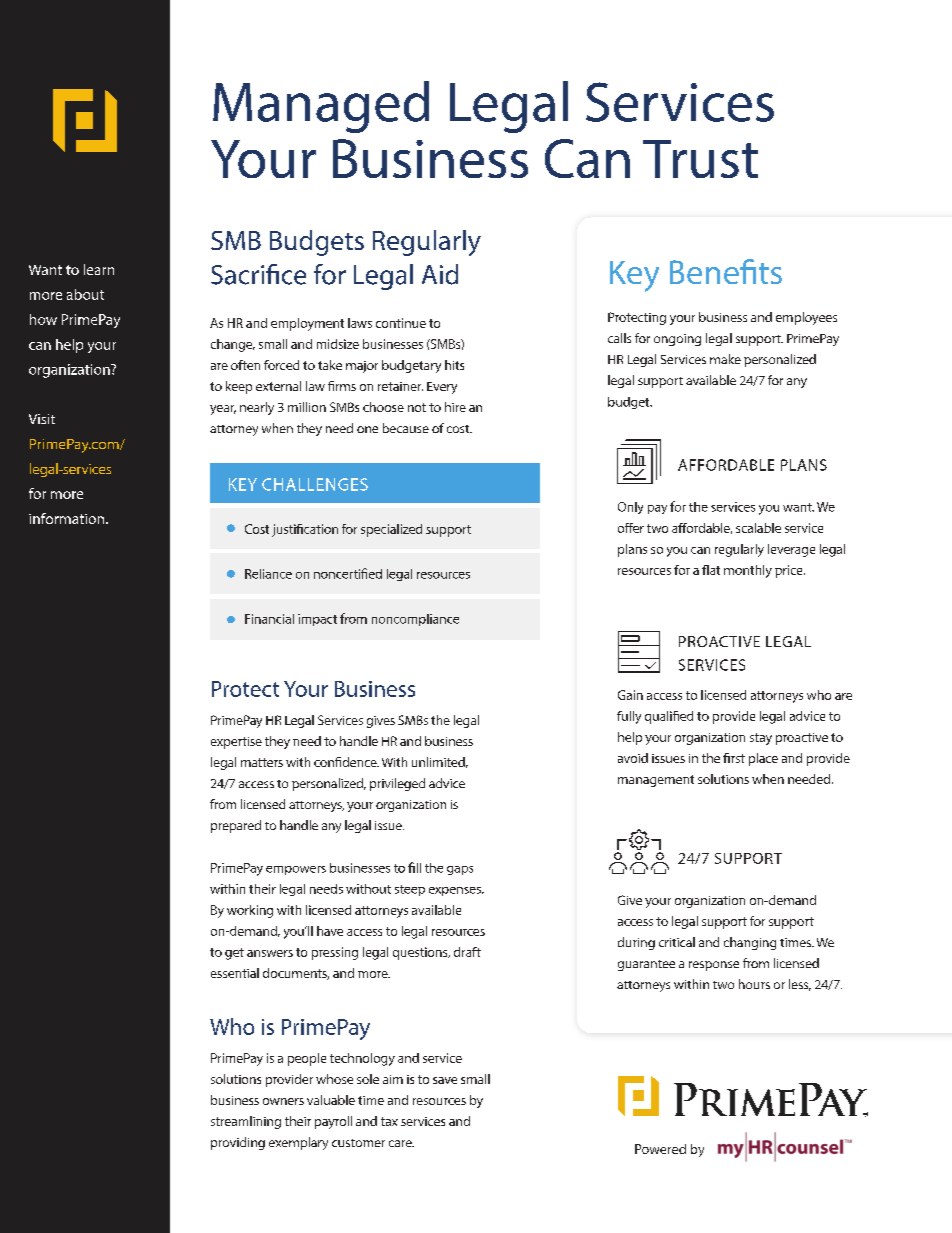 Image resolution: width=952 pixels, height=1233 pixels. What do you see at coordinates (238, 1143) in the screenshot?
I see `providing` at bounding box center [238, 1143].
